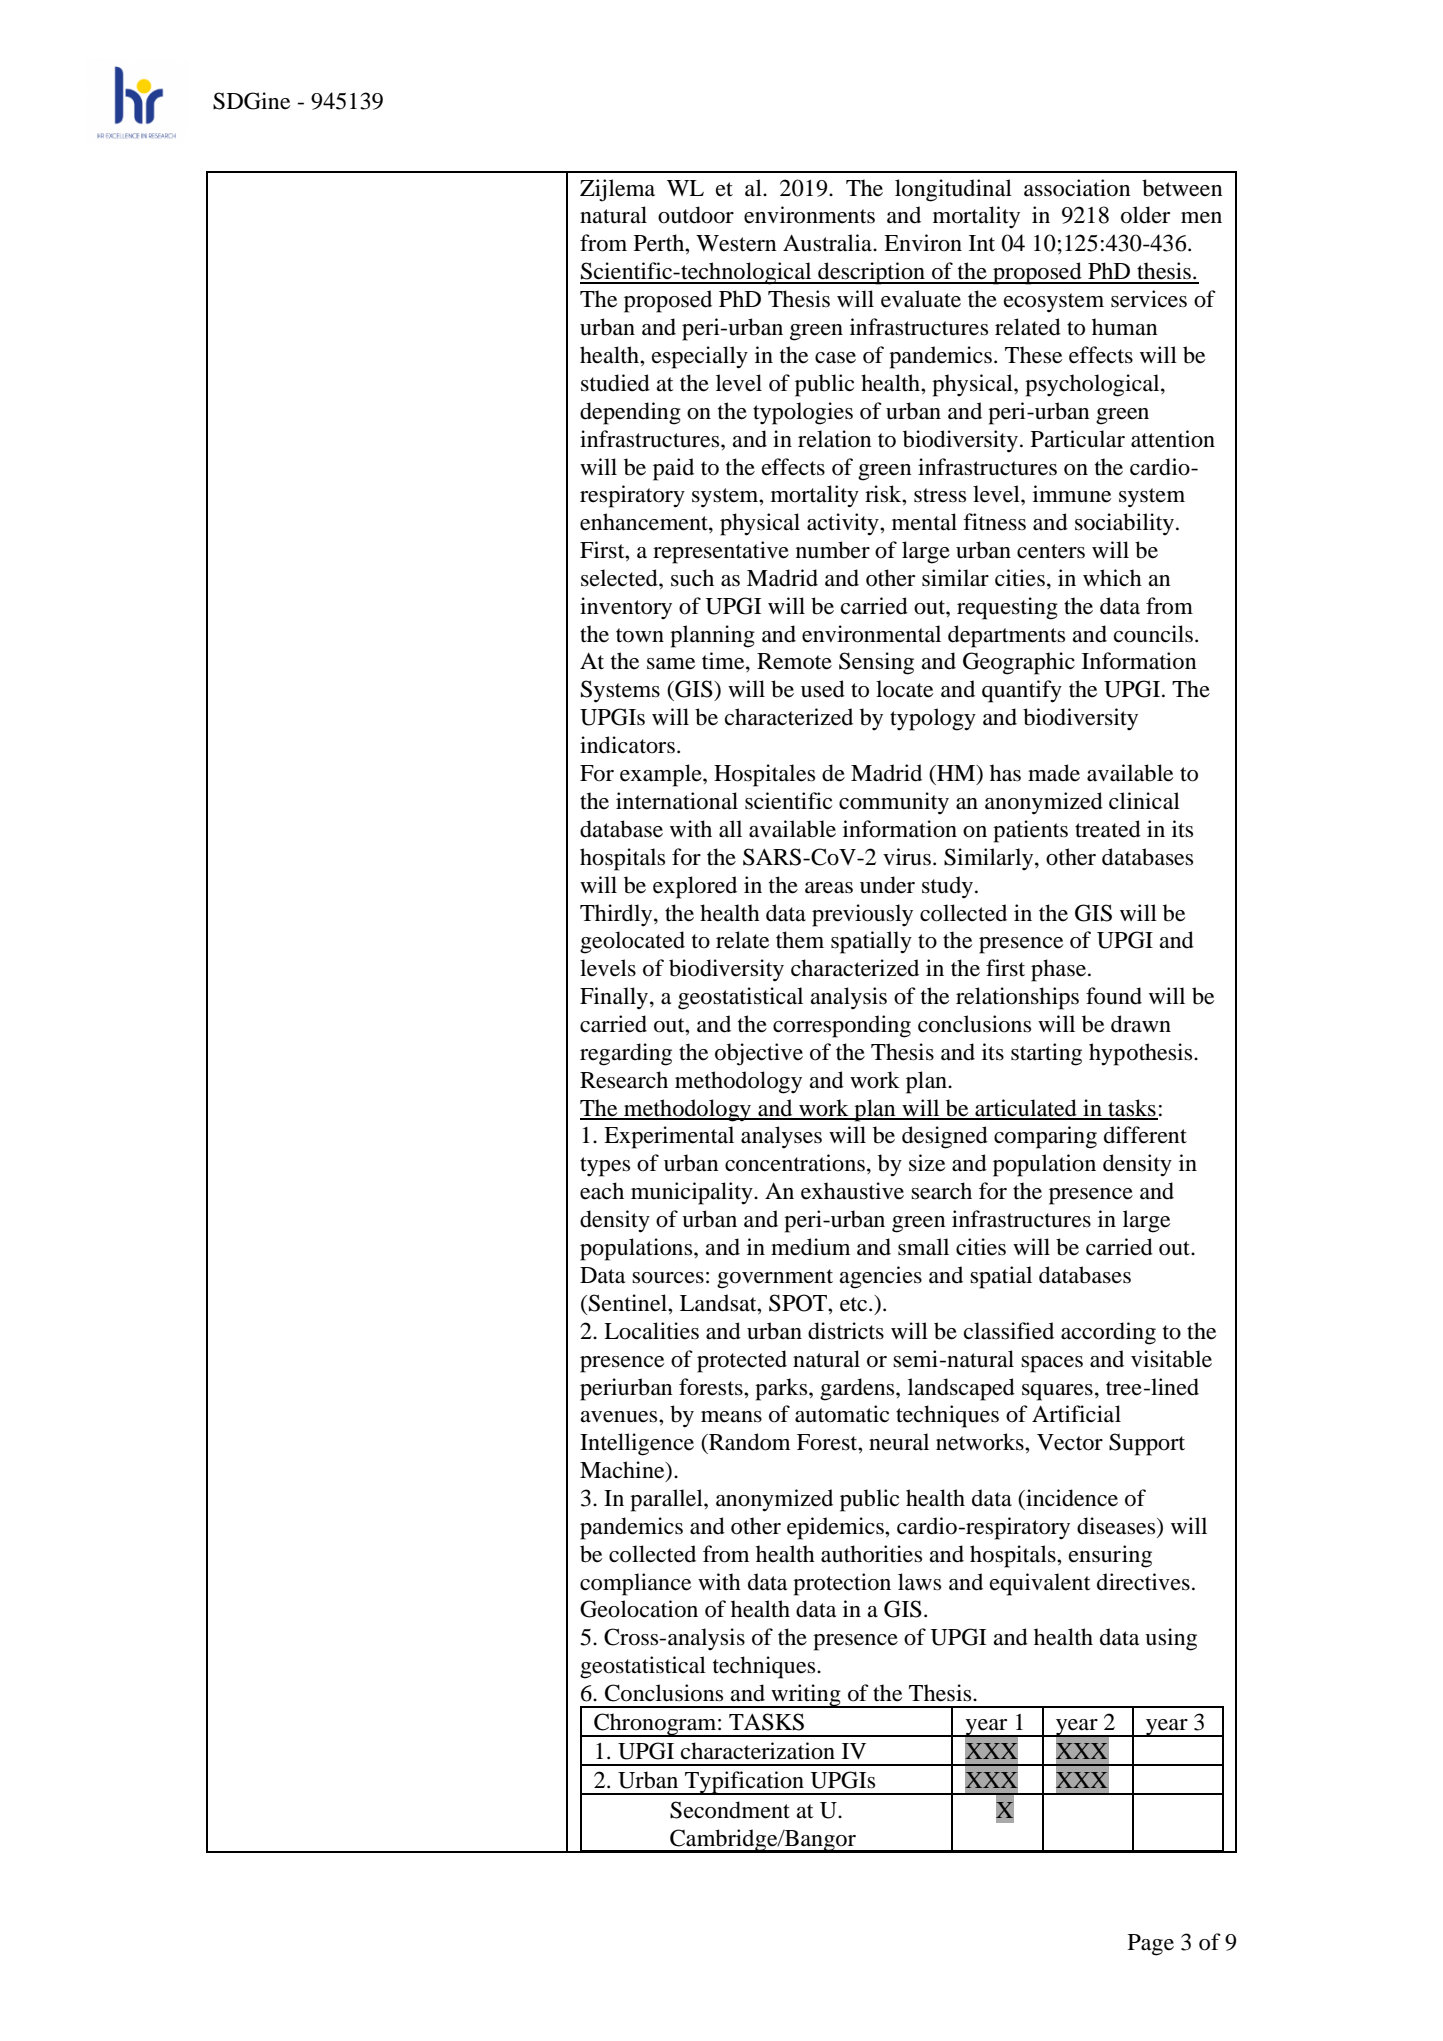 The width and height of the document is (1443, 2041). Describe the element at coordinates (667, 1500) in the document. I see `parallel` at that location.
